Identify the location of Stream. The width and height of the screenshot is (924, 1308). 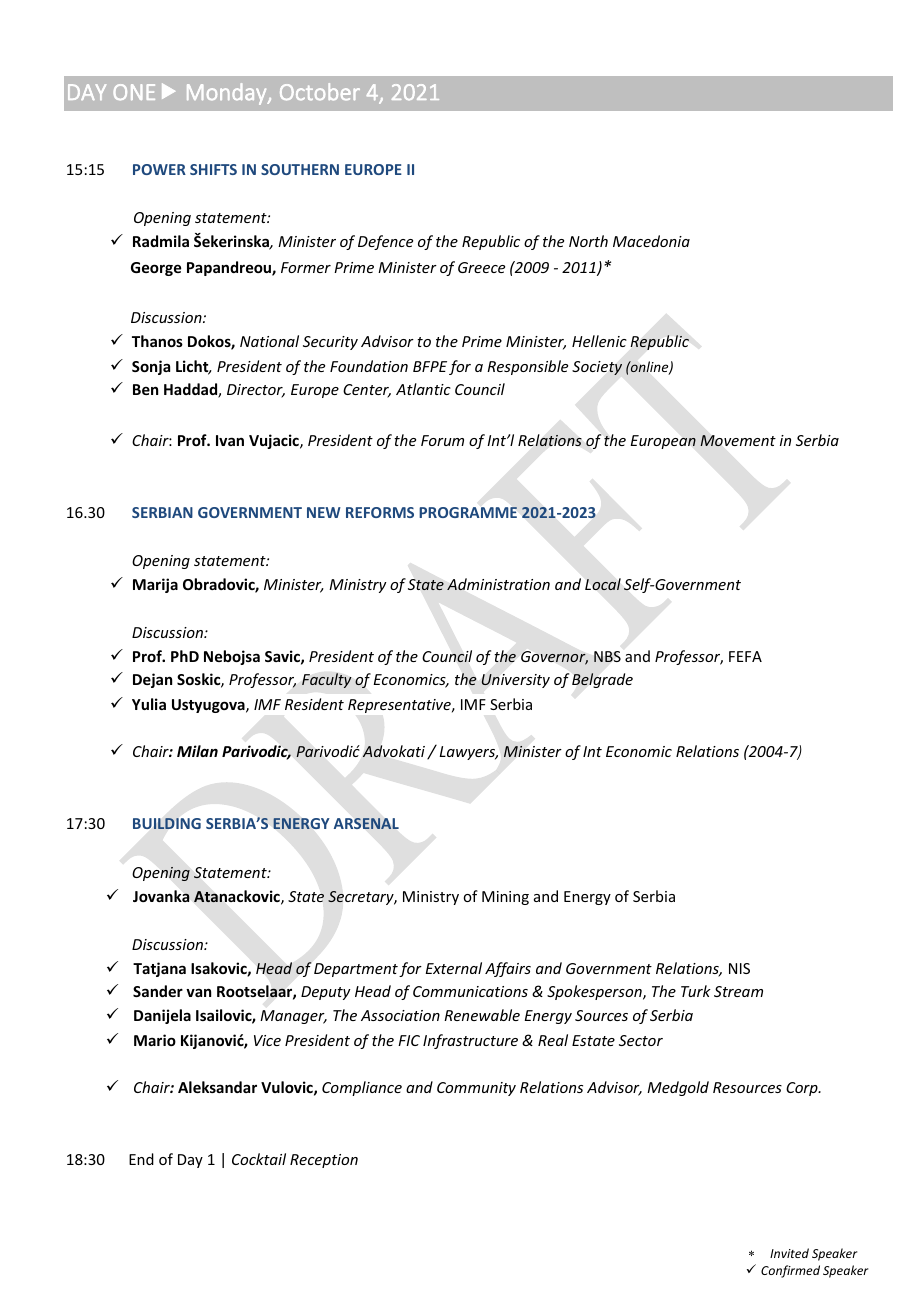
(738, 991).
